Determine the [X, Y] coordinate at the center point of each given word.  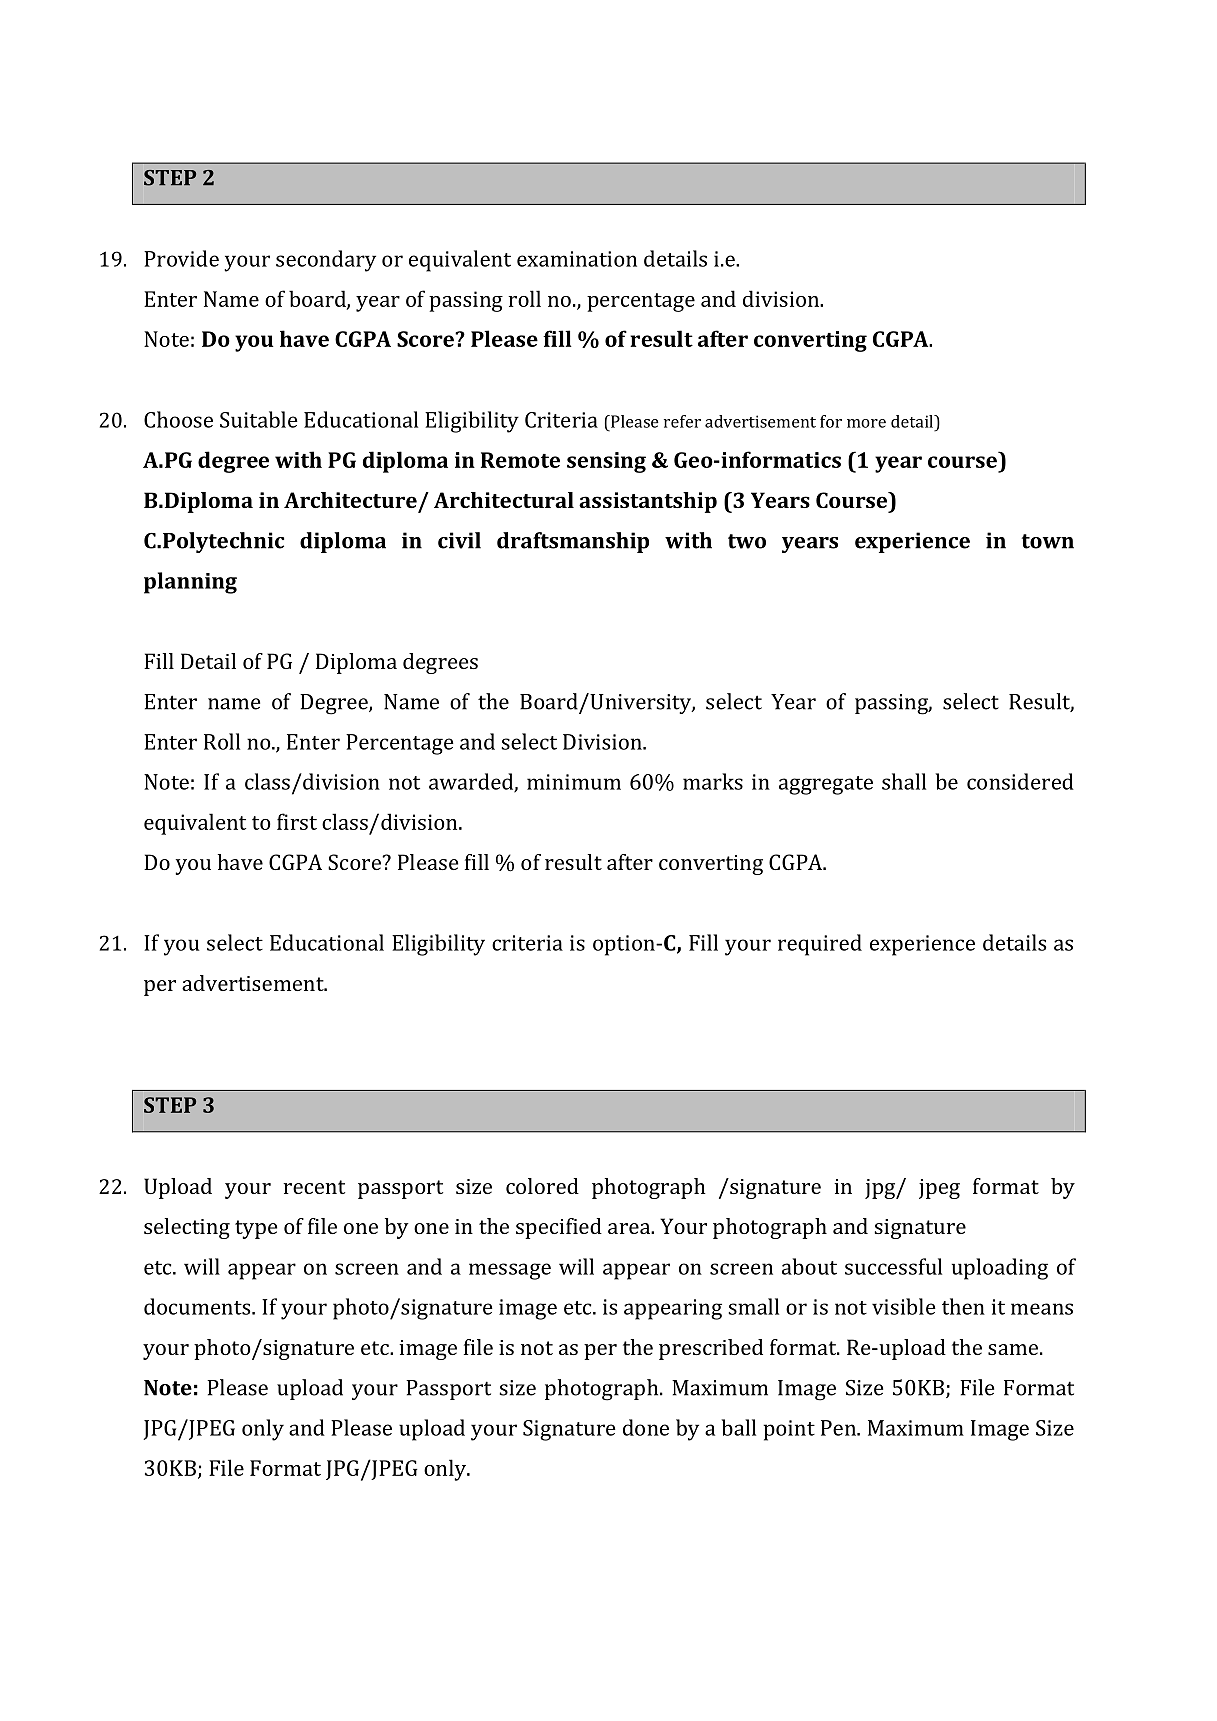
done [646, 1427]
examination [577, 259]
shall [904, 781]
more [866, 423]
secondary [326, 261]
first [297, 821]
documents [198, 1306]
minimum [574, 782]
